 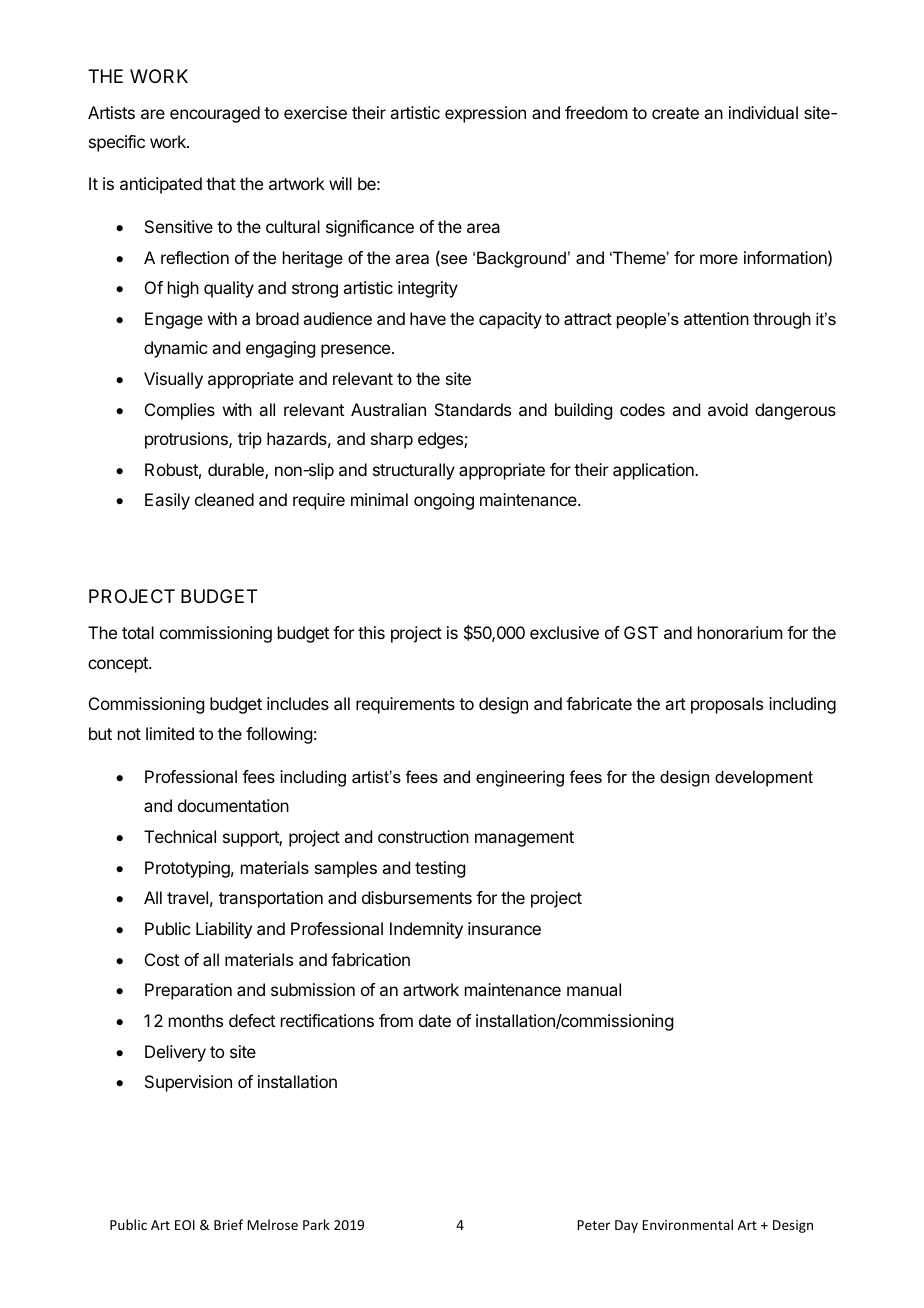 What do you see at coordinates (485, 114) in the screenshot?
I see `expression` at bounding box center [485, 114].
